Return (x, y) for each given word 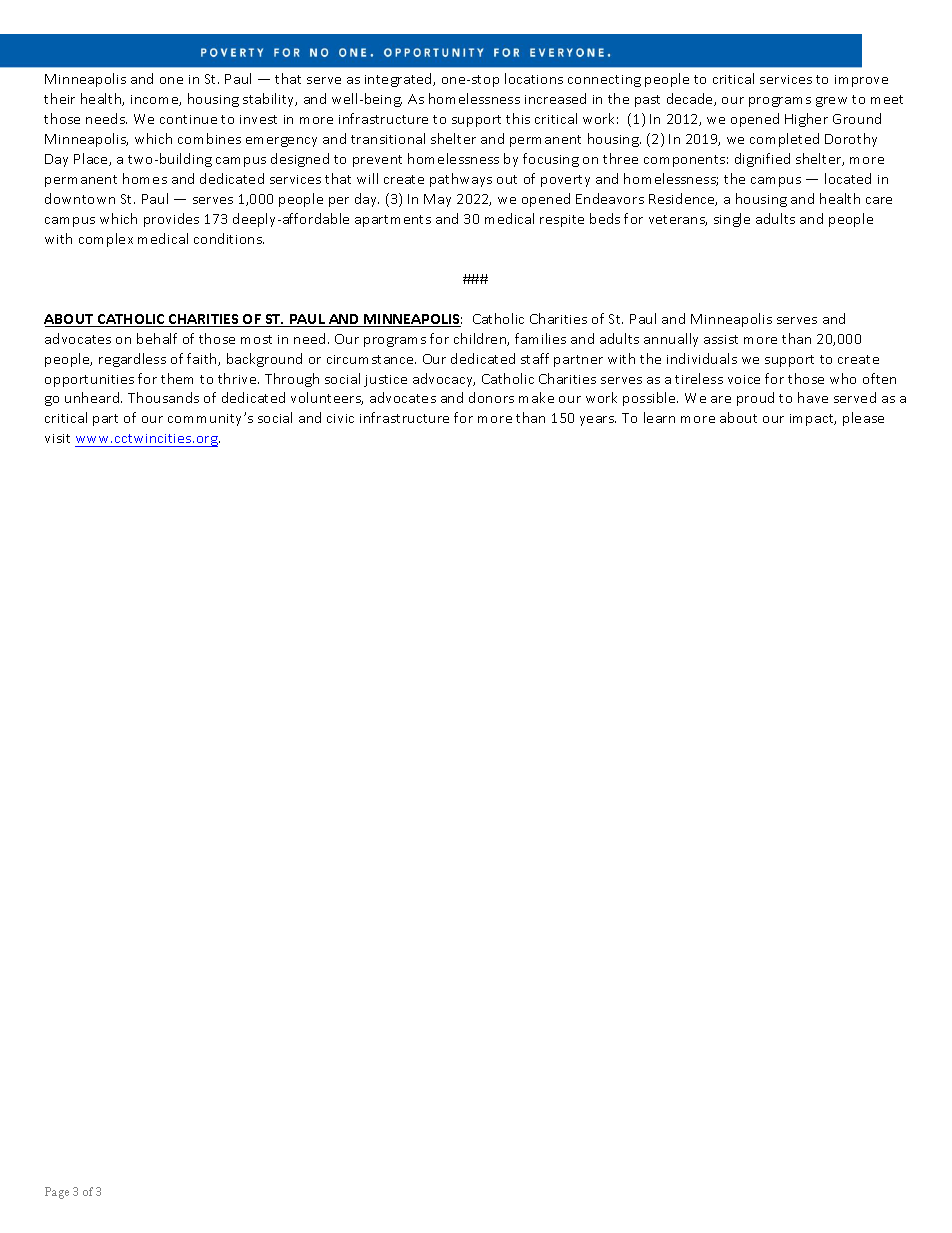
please (863, 419)
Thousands (163, 397)
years (598, 421)
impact (813, 420)
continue (188, 119)
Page (57, 1193)
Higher (806, 120)
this (518, 118)
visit (57, 438)
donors (491, 397)
